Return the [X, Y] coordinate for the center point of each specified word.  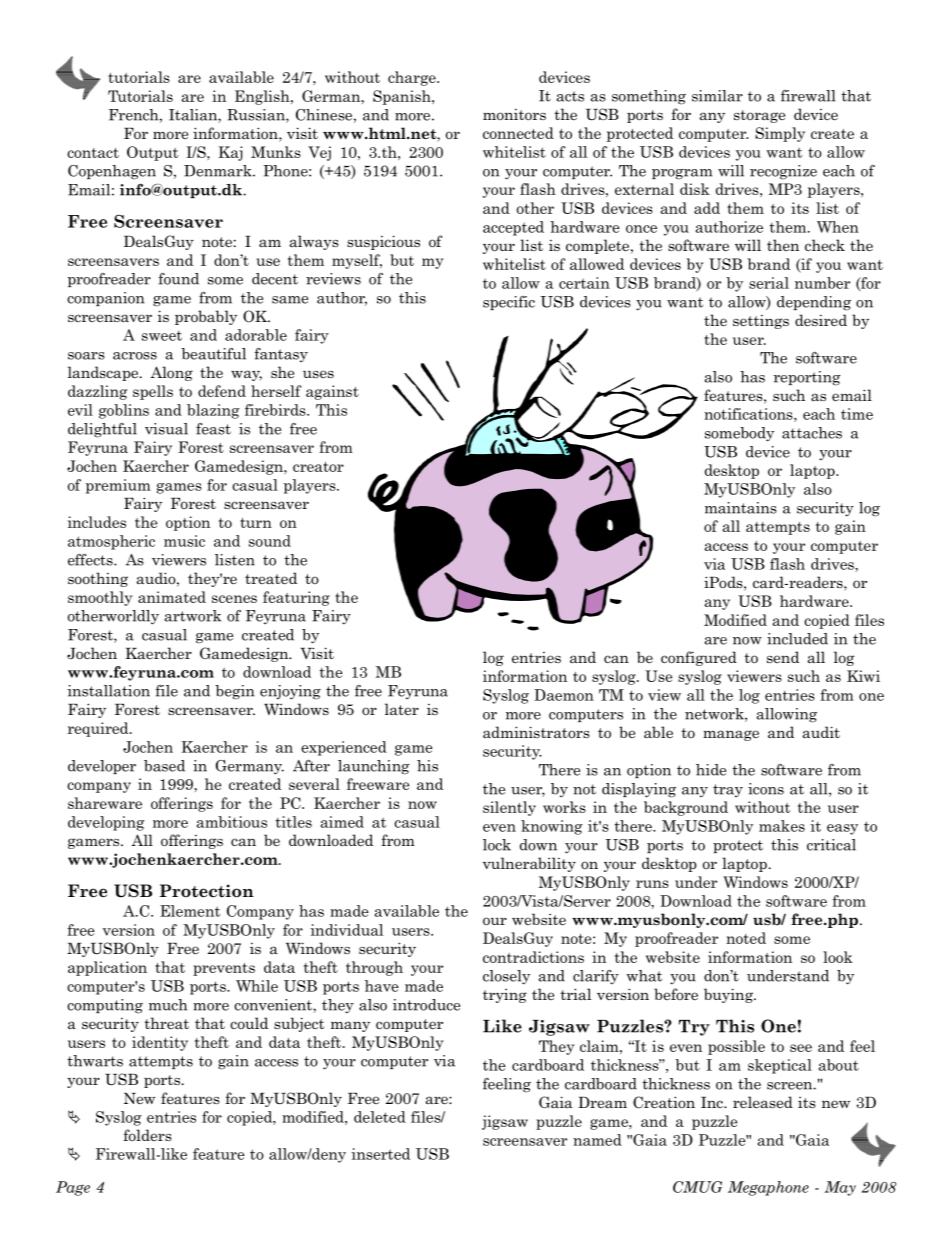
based [164, 766]
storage [759, 116]
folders [147, 1135]
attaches [812, 433]
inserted [380, 1154]
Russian [257, 116]
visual [166, 429]
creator [318, 467]
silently [509, 808]
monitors [514, 114]
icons [766, 789]
